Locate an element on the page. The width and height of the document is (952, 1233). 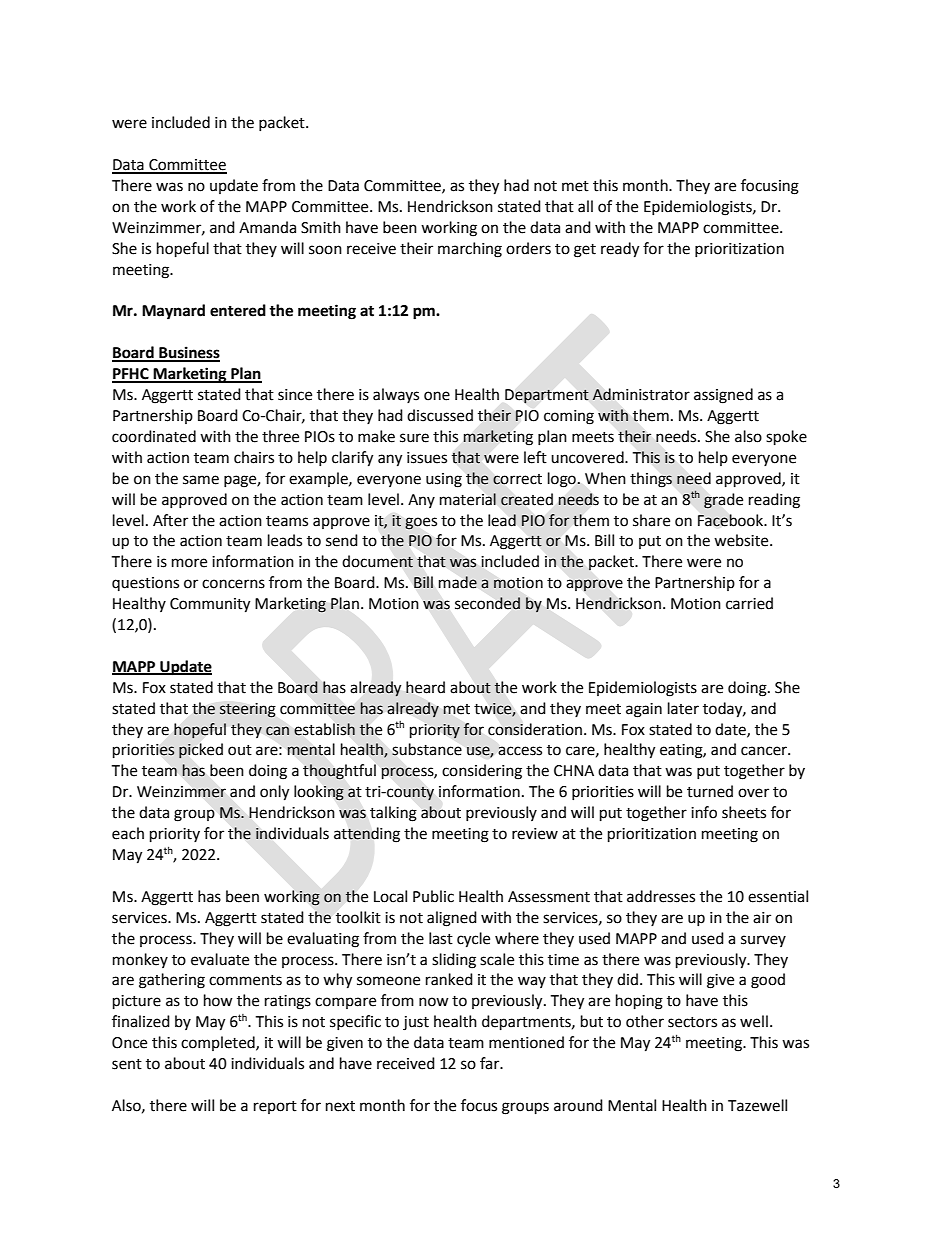
all is located at coordinates (585, 206).
